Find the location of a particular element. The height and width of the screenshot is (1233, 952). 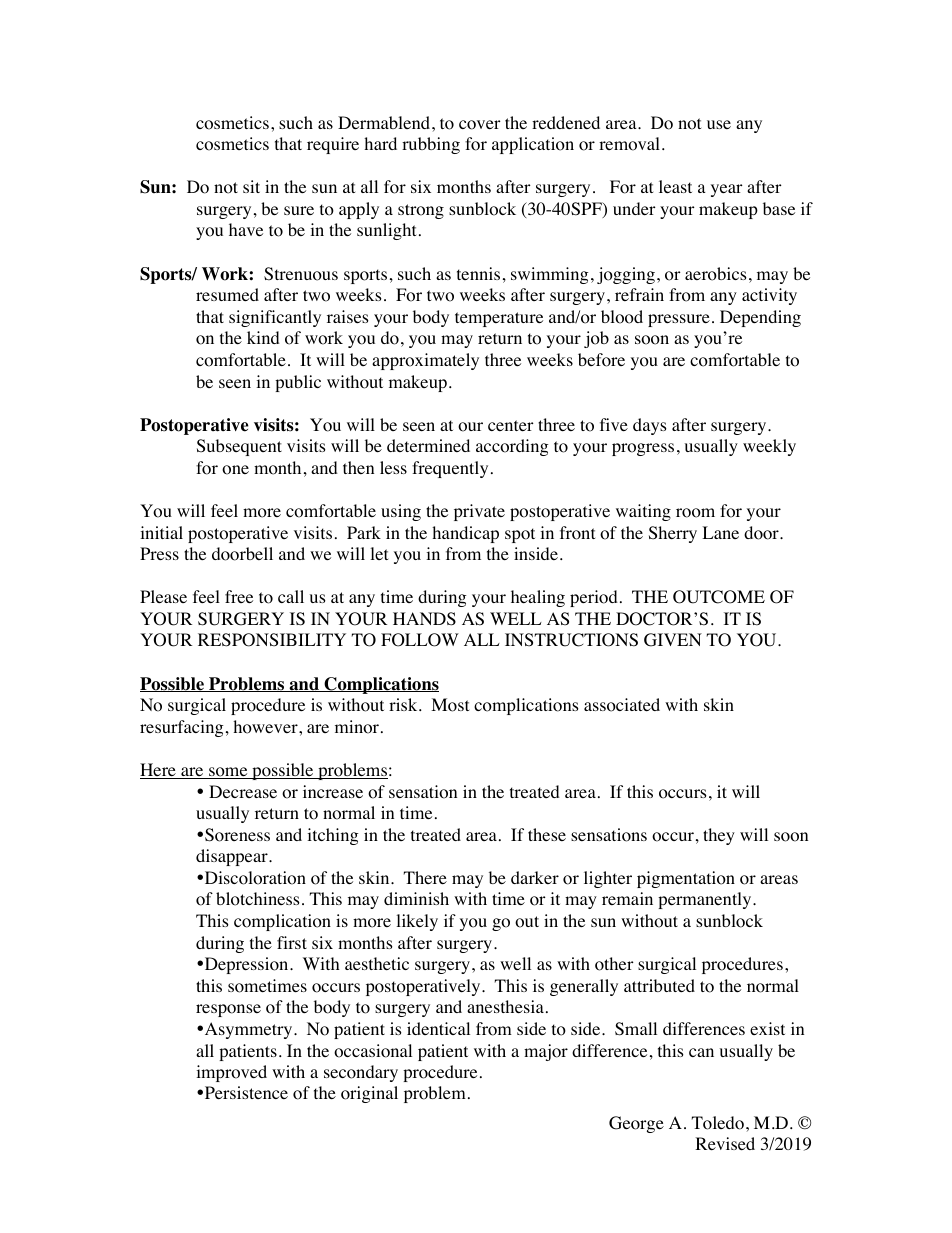

have is located at coordinates (246, 229).
